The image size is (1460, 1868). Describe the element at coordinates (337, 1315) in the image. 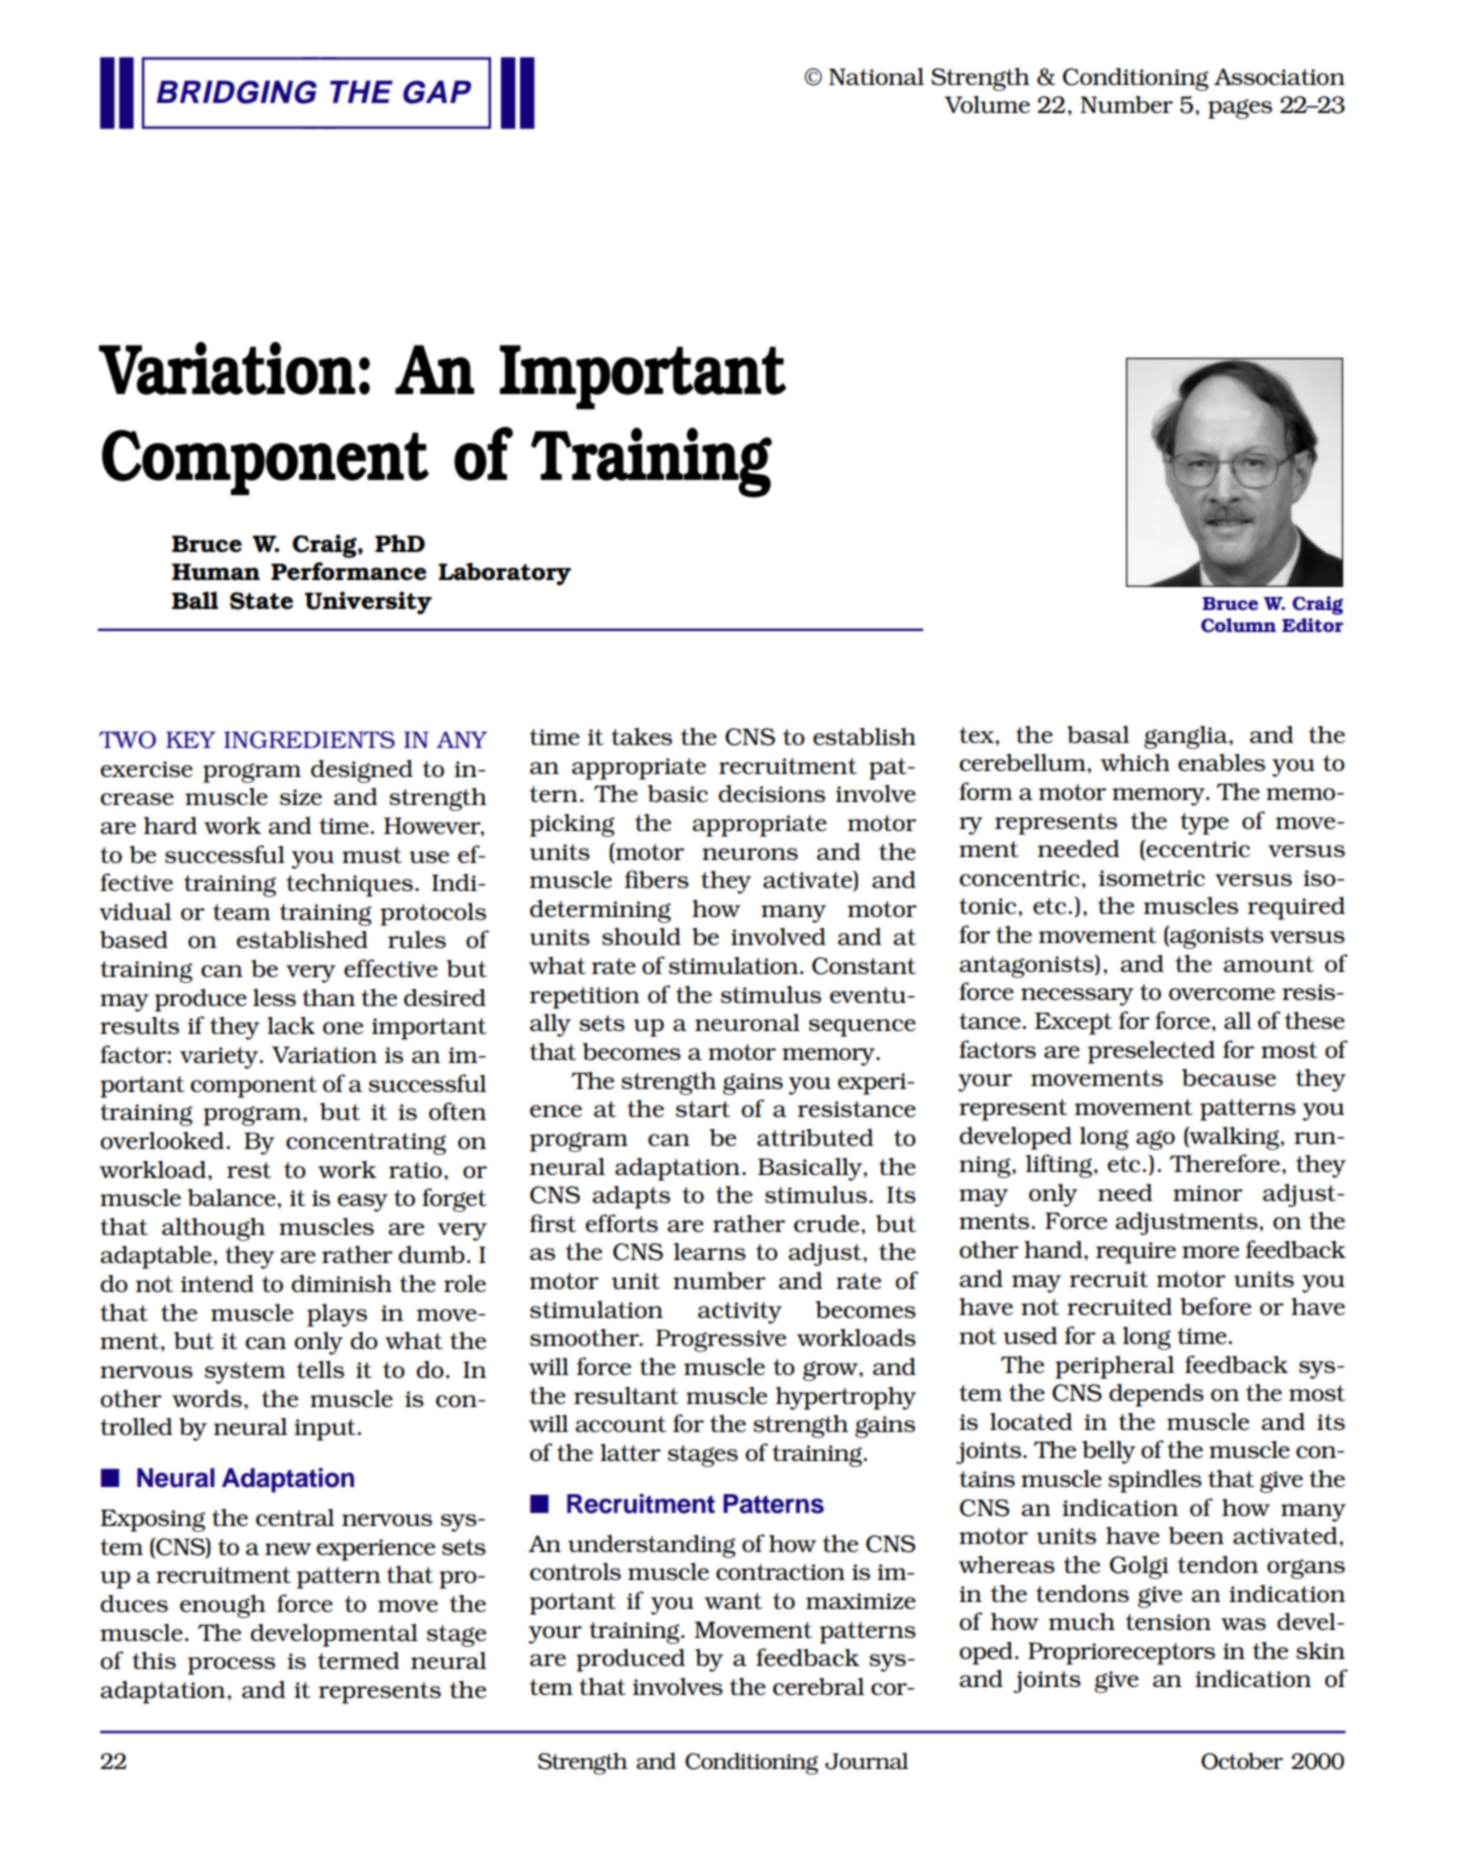

I see `plays` at that location.
